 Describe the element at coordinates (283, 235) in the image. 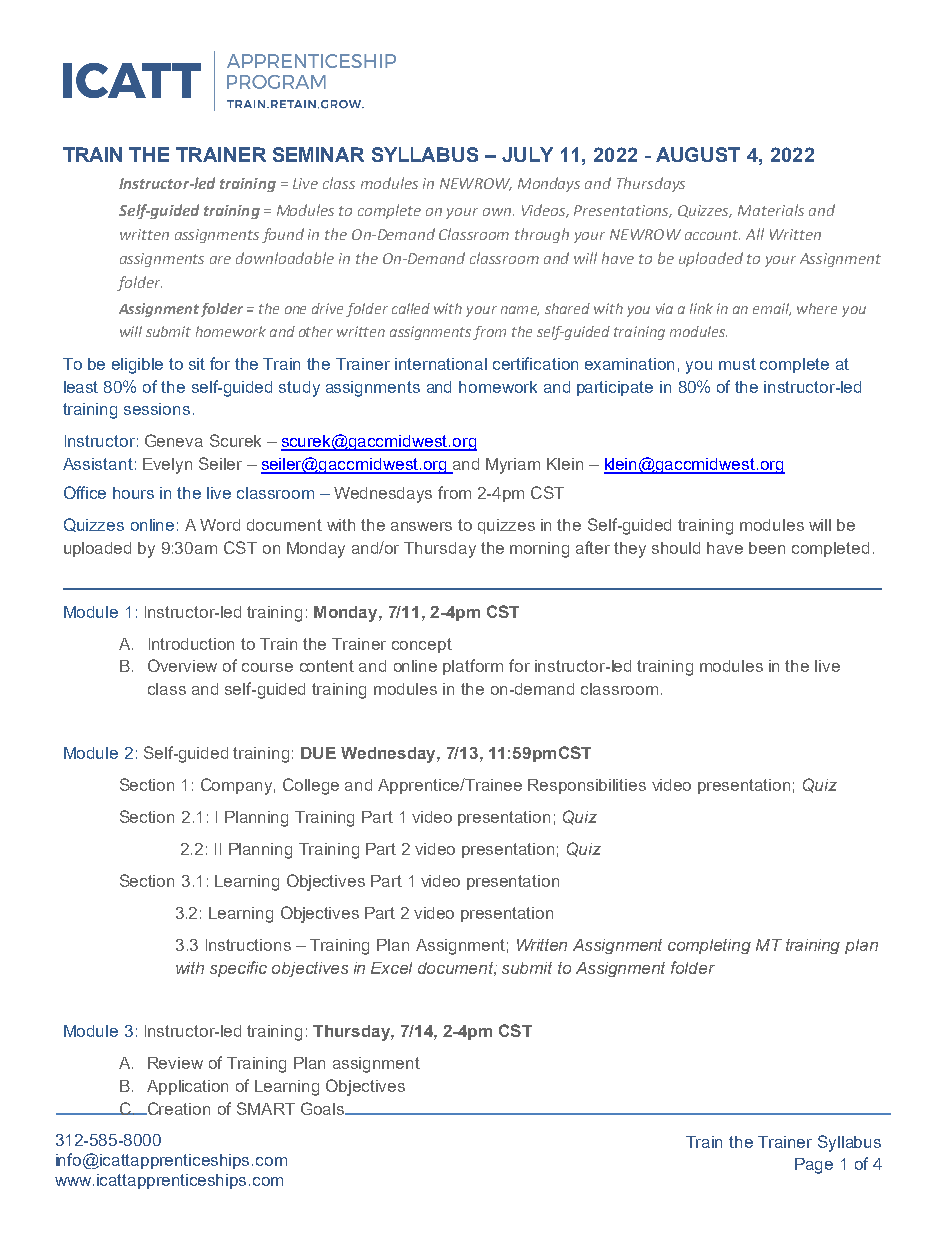

I see `found` at that location.
